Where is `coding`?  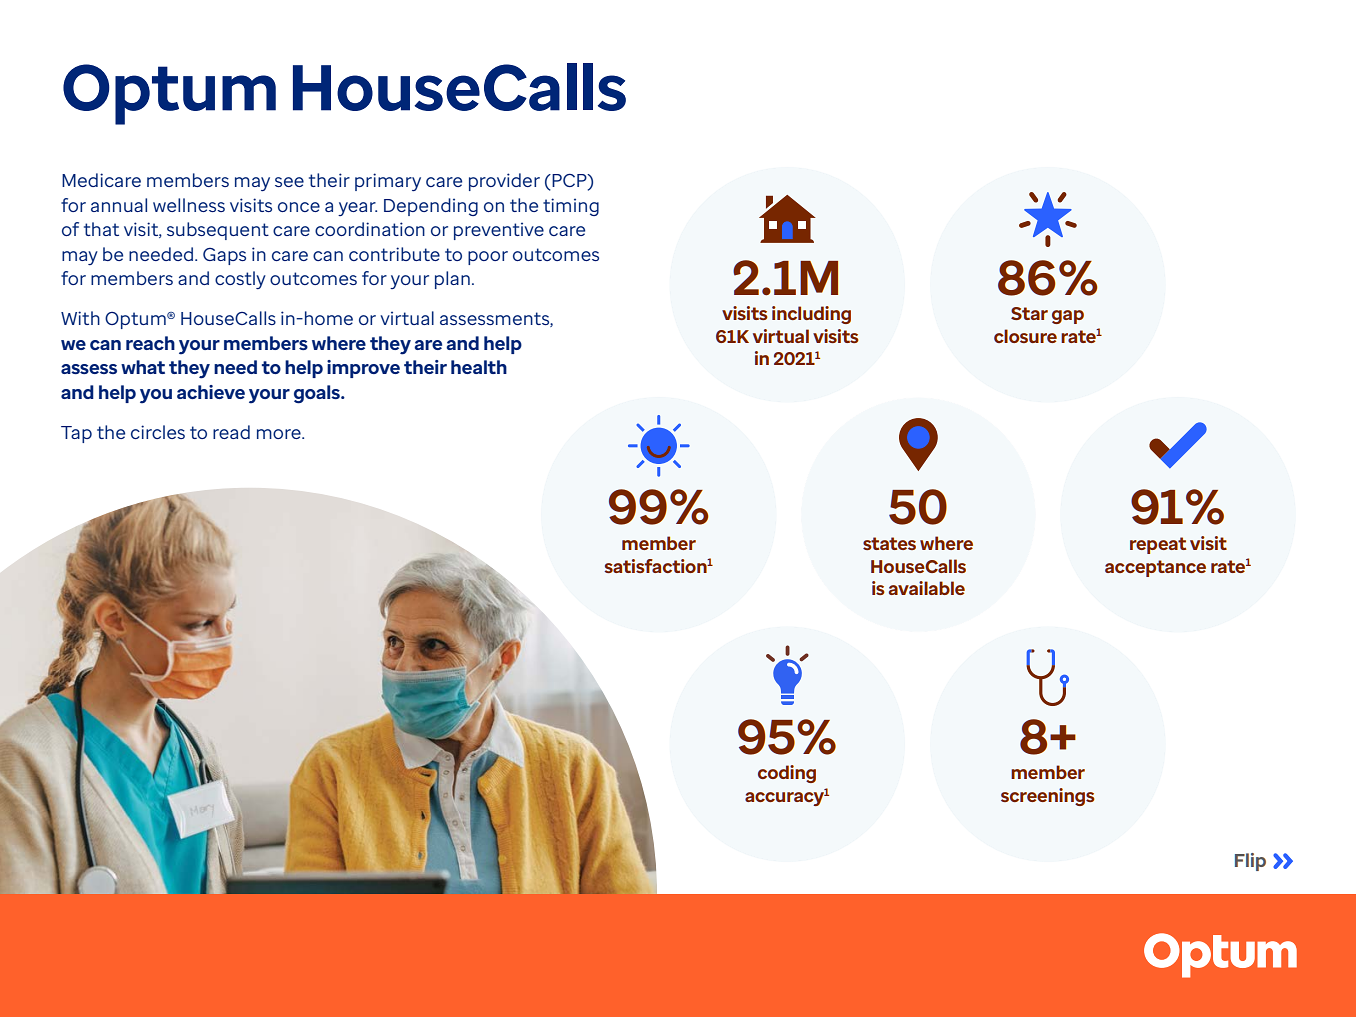 coding is located at coordinates (787, 774).
